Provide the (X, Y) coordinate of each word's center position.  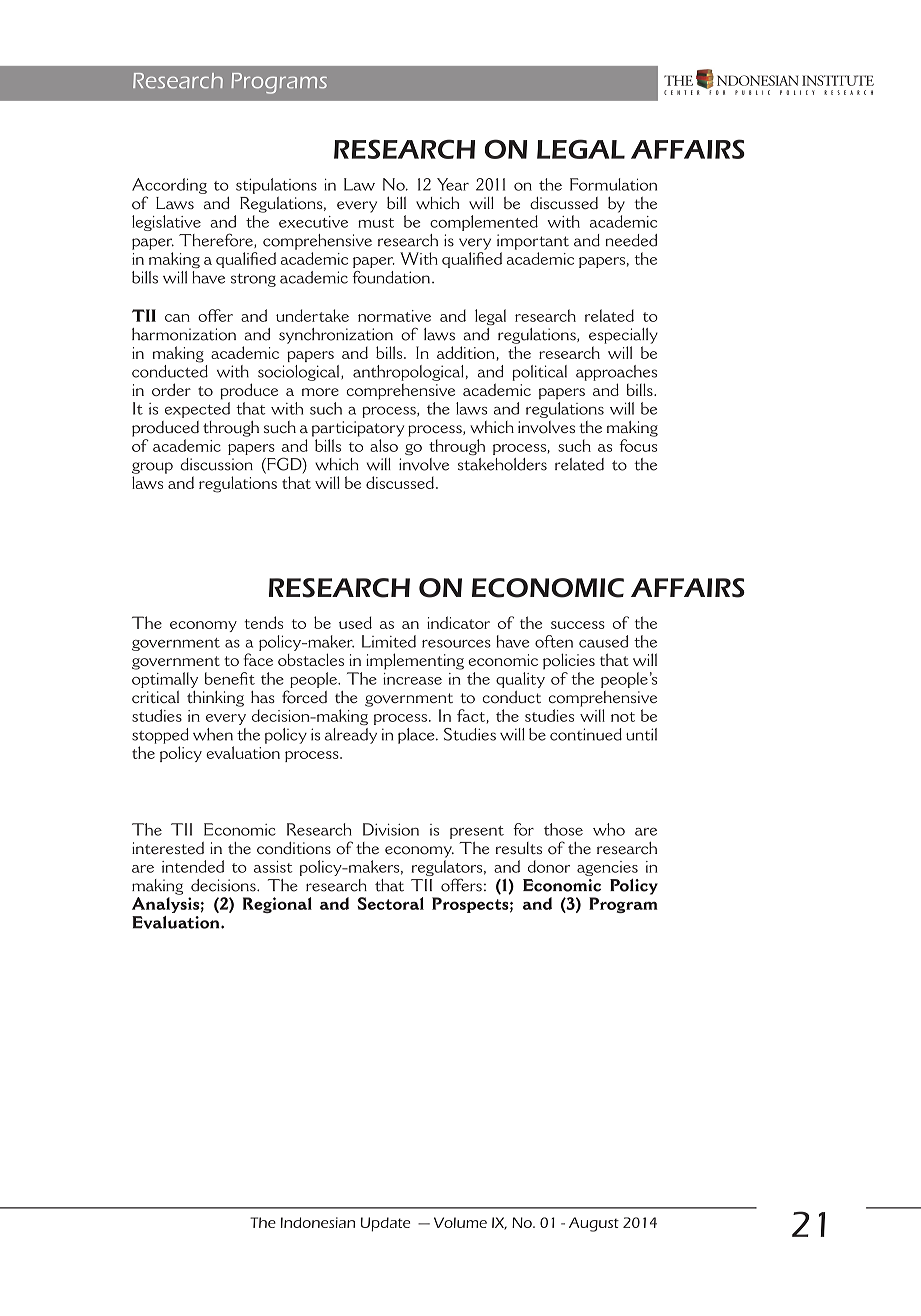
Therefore (217, 240)
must (376, 223)
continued (586, 734)
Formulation (613, 184)
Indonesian (318, 1222)
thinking (215, 699)
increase (412, 679)
